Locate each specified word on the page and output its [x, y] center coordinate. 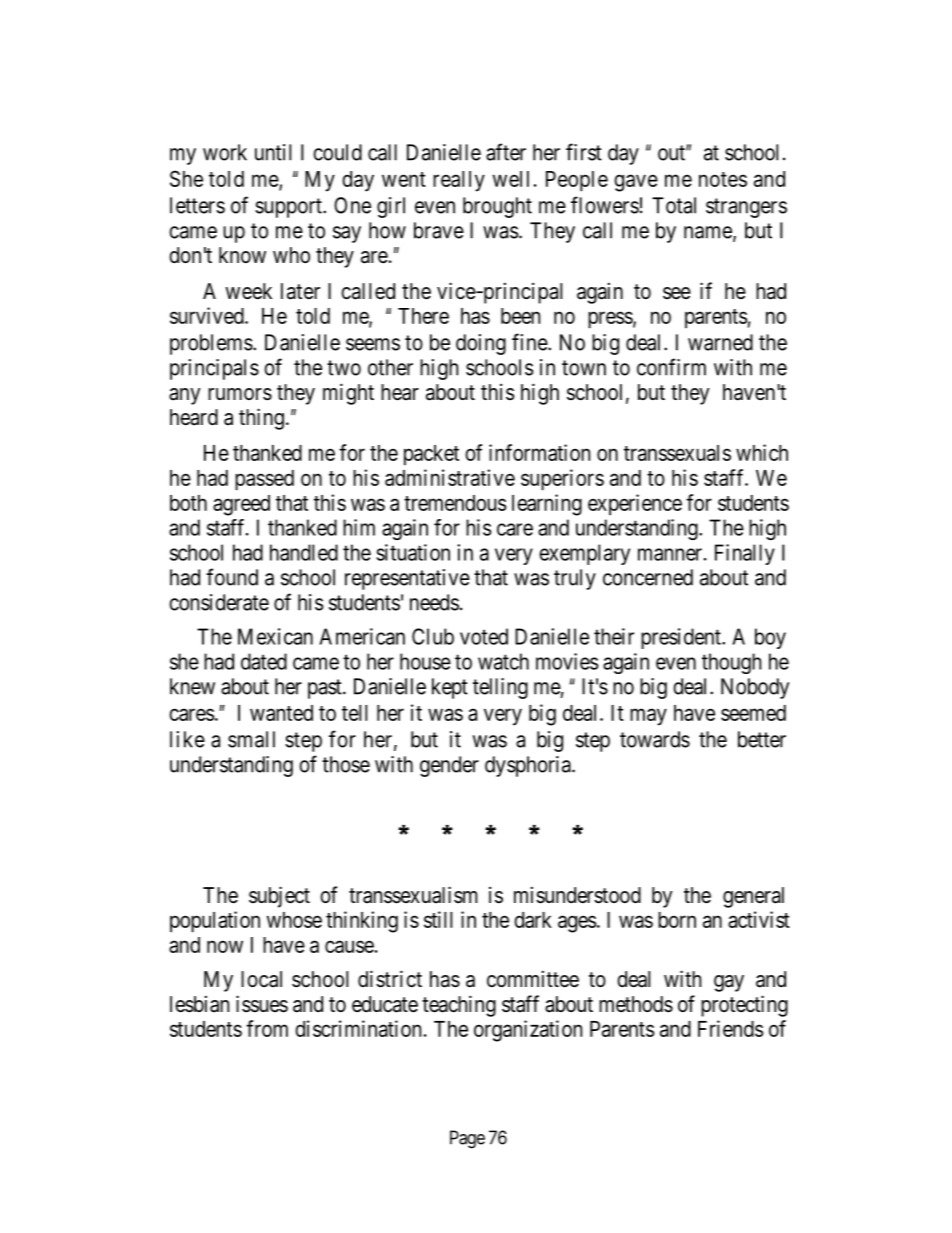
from [267, 1028]
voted [484, 636]
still [438, 919]
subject [279, 897]
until [273, 152]
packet [431, 455]
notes [723, 179]
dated [264, 661]
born [677, 920]
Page [467, 1139]
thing [261, 419]
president [682, 638]
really [459, 181]
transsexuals [677, 453]
